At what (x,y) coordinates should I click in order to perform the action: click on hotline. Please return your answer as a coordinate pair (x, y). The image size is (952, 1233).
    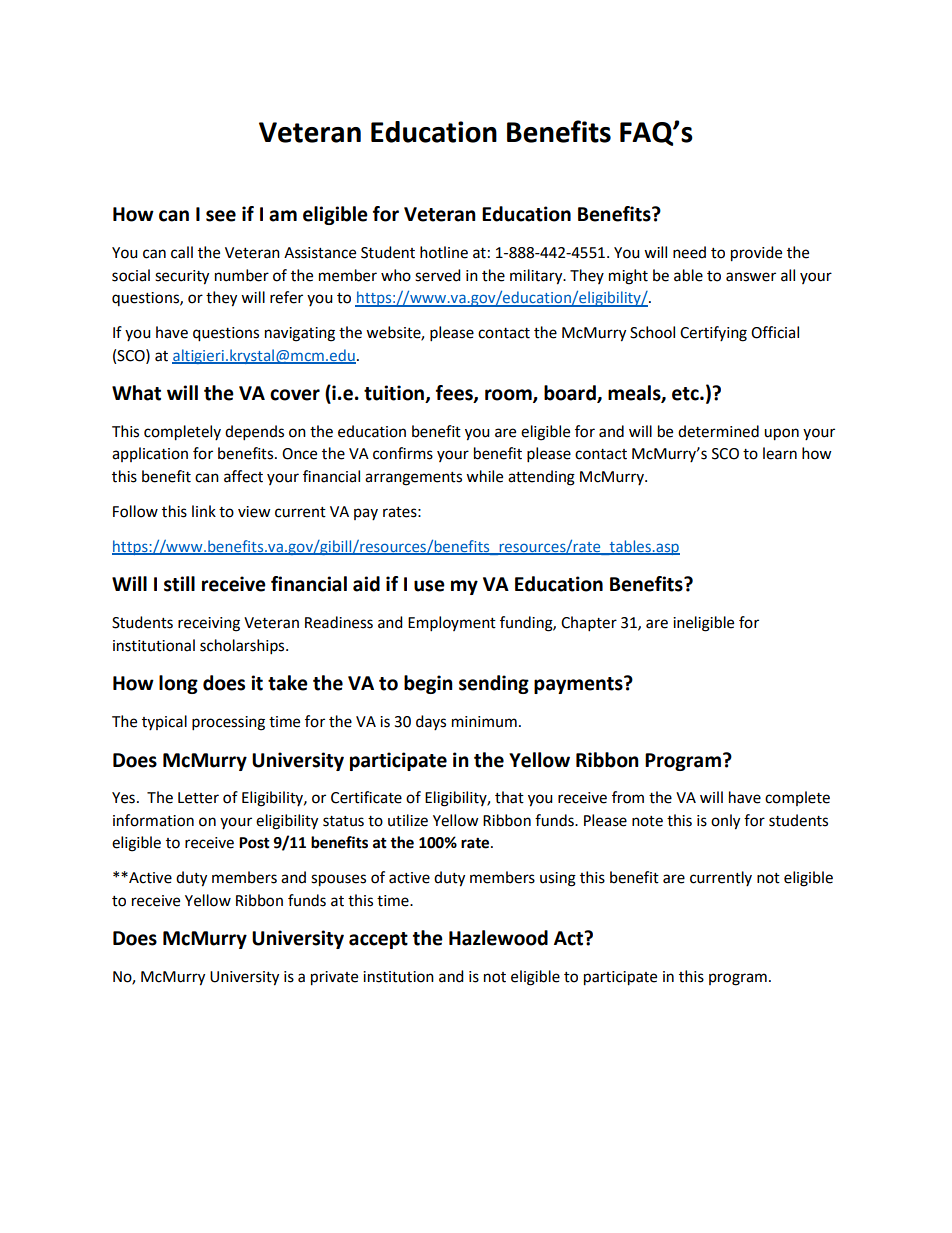
    Looking at the image, I should click on (444, 252).
